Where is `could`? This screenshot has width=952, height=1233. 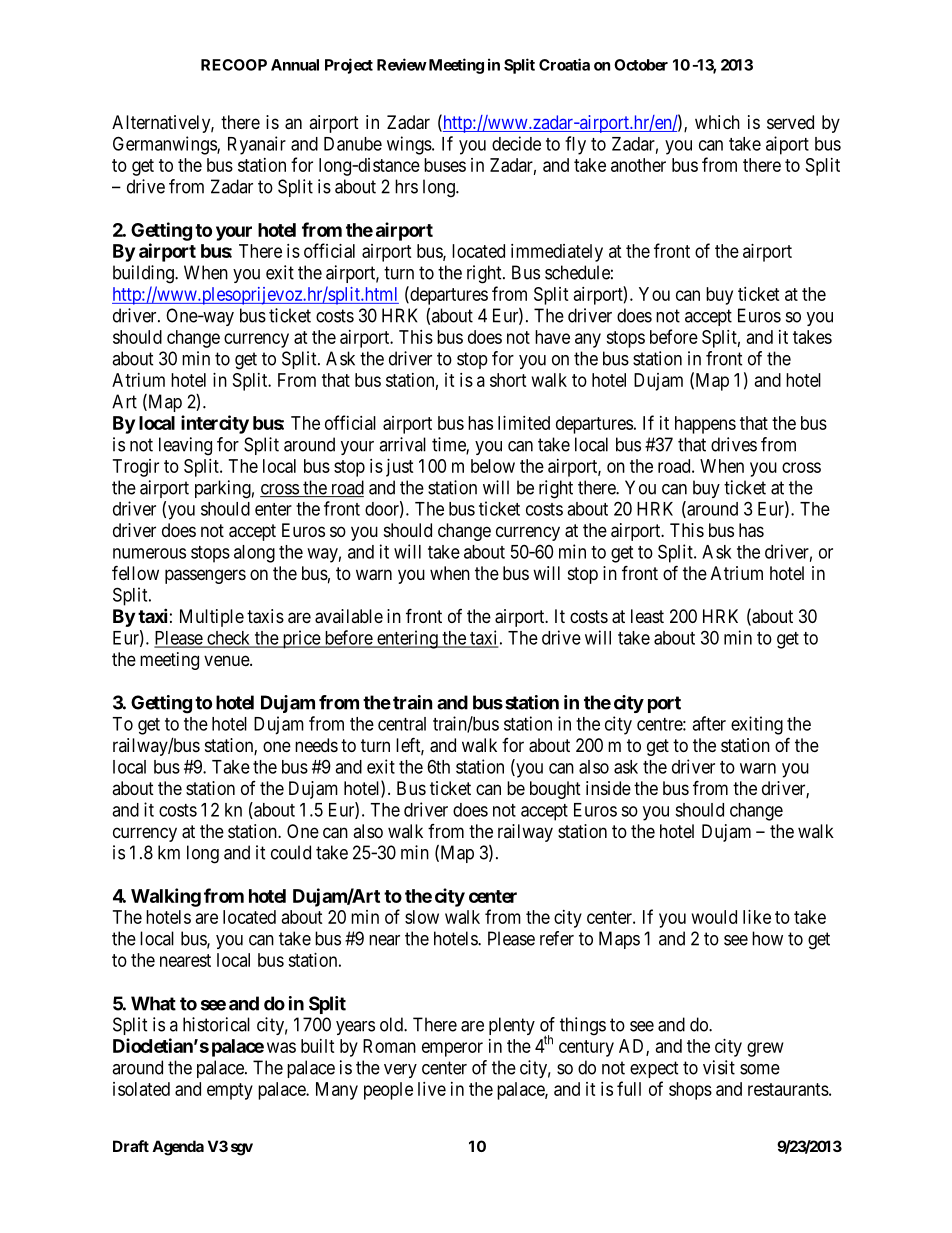
could is located at coordinates (291, 852).
